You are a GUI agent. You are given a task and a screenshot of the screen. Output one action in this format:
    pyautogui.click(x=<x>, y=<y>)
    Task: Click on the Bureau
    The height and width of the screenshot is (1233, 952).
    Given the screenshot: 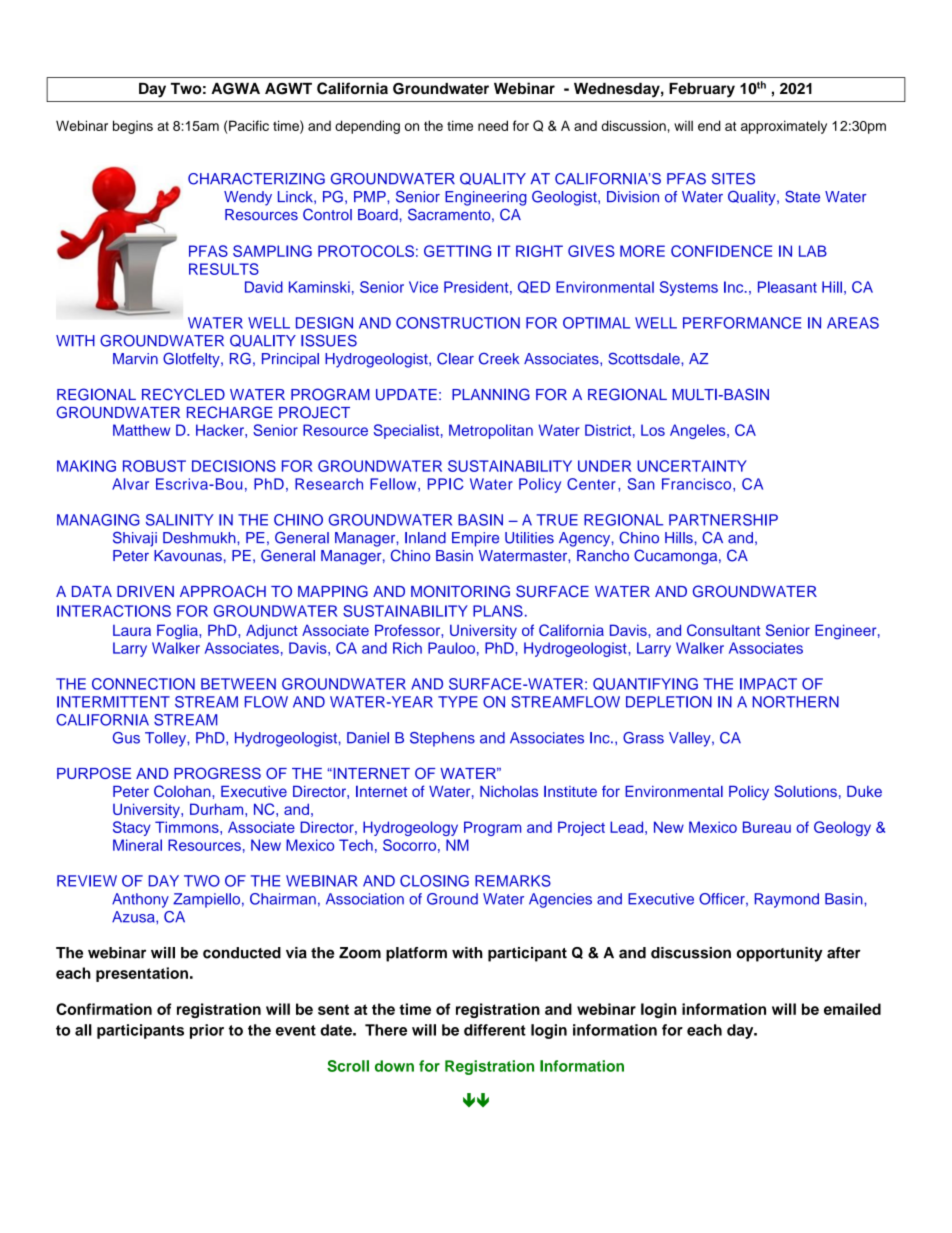 What is the action you would take?
    pyautogui.click(x=767, y=827)
